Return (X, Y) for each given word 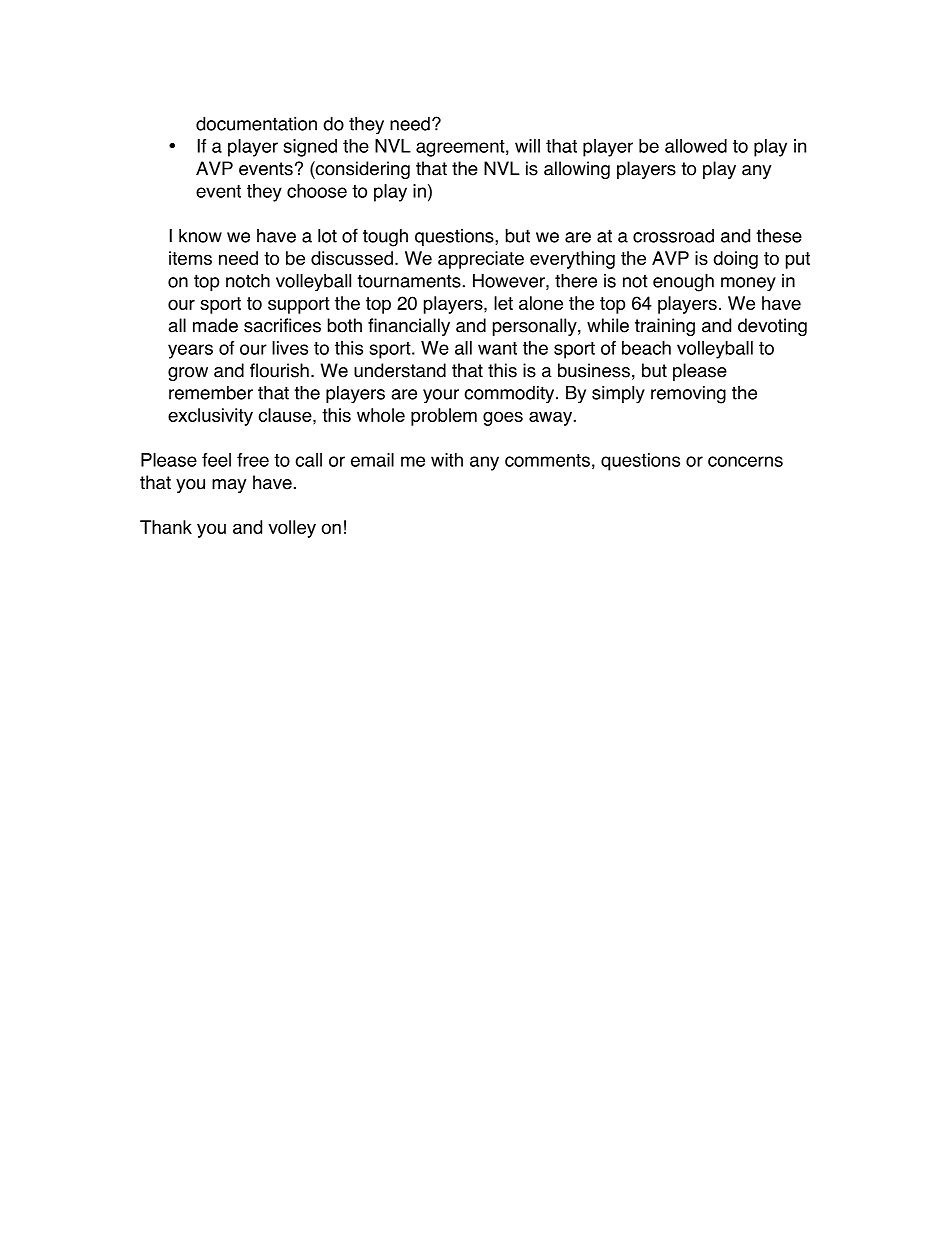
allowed (696, 146)
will (527, 146)
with (447, 460)
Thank (166, 527)
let (503, 303)
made (215, 325)
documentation (256, 123)
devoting (772, 327)
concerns (745, 461)
